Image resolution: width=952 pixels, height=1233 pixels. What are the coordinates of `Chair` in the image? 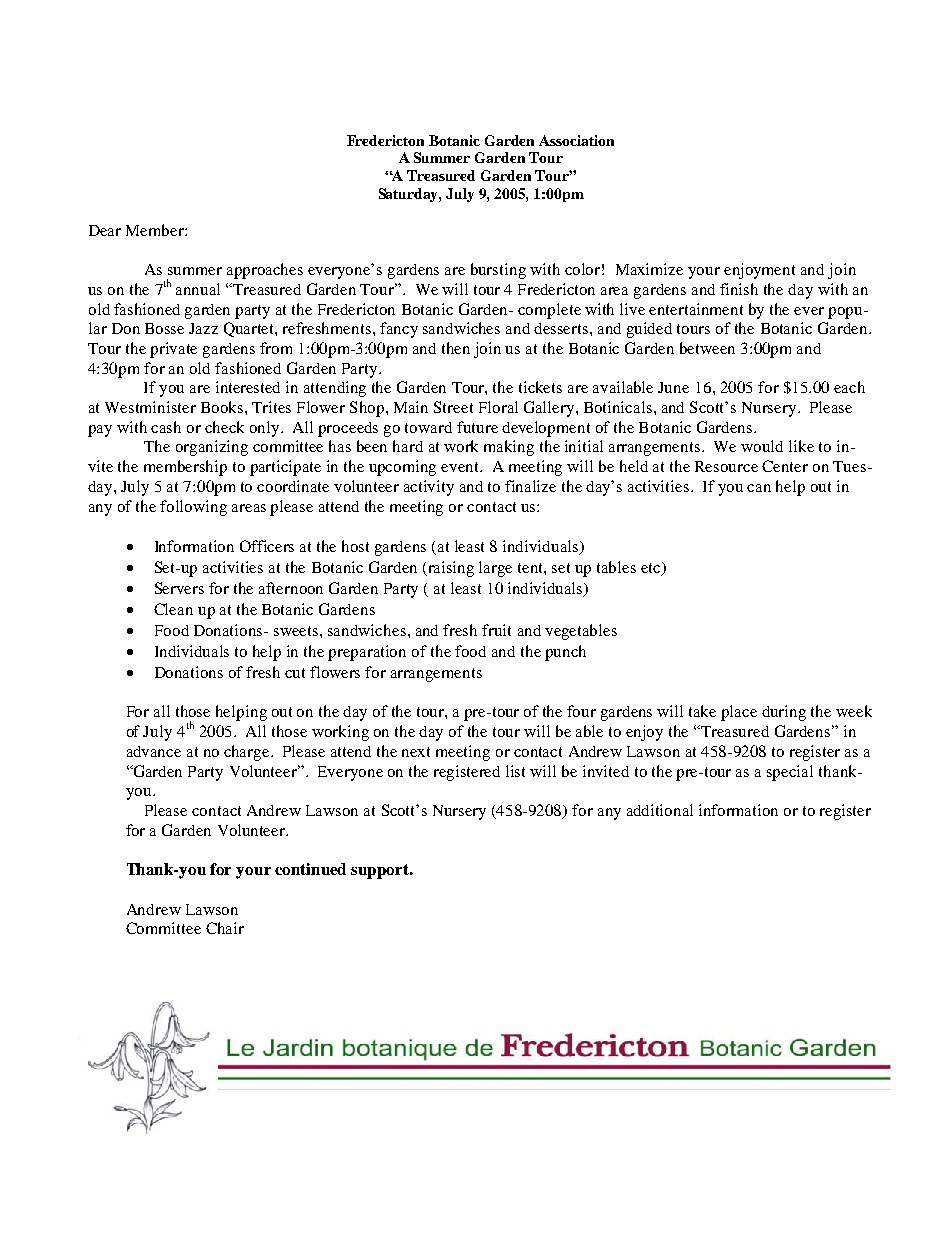 It's located at (225, 928).
